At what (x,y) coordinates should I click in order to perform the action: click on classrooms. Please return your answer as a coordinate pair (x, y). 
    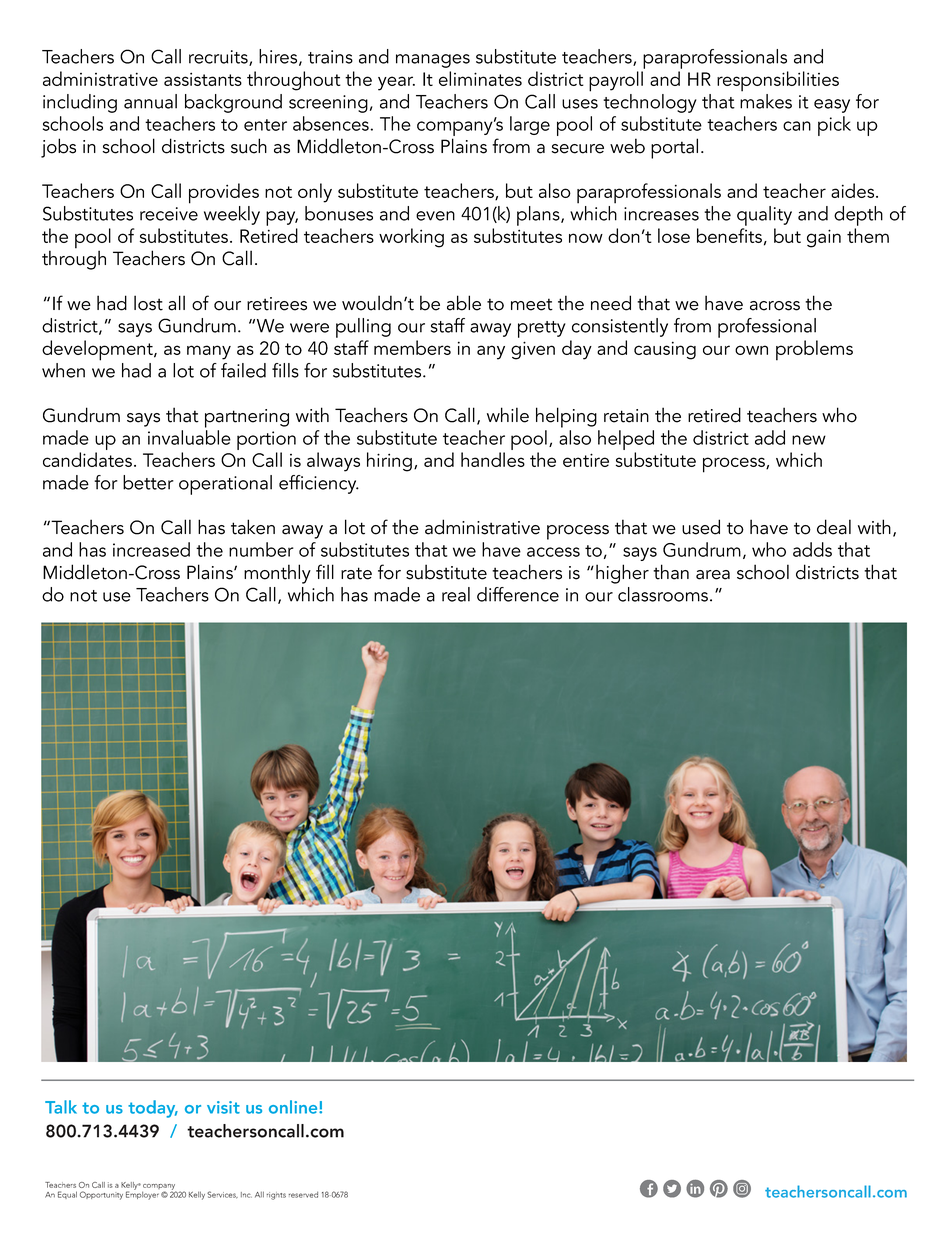
    Looking at the image, I should click on (664, 594).
